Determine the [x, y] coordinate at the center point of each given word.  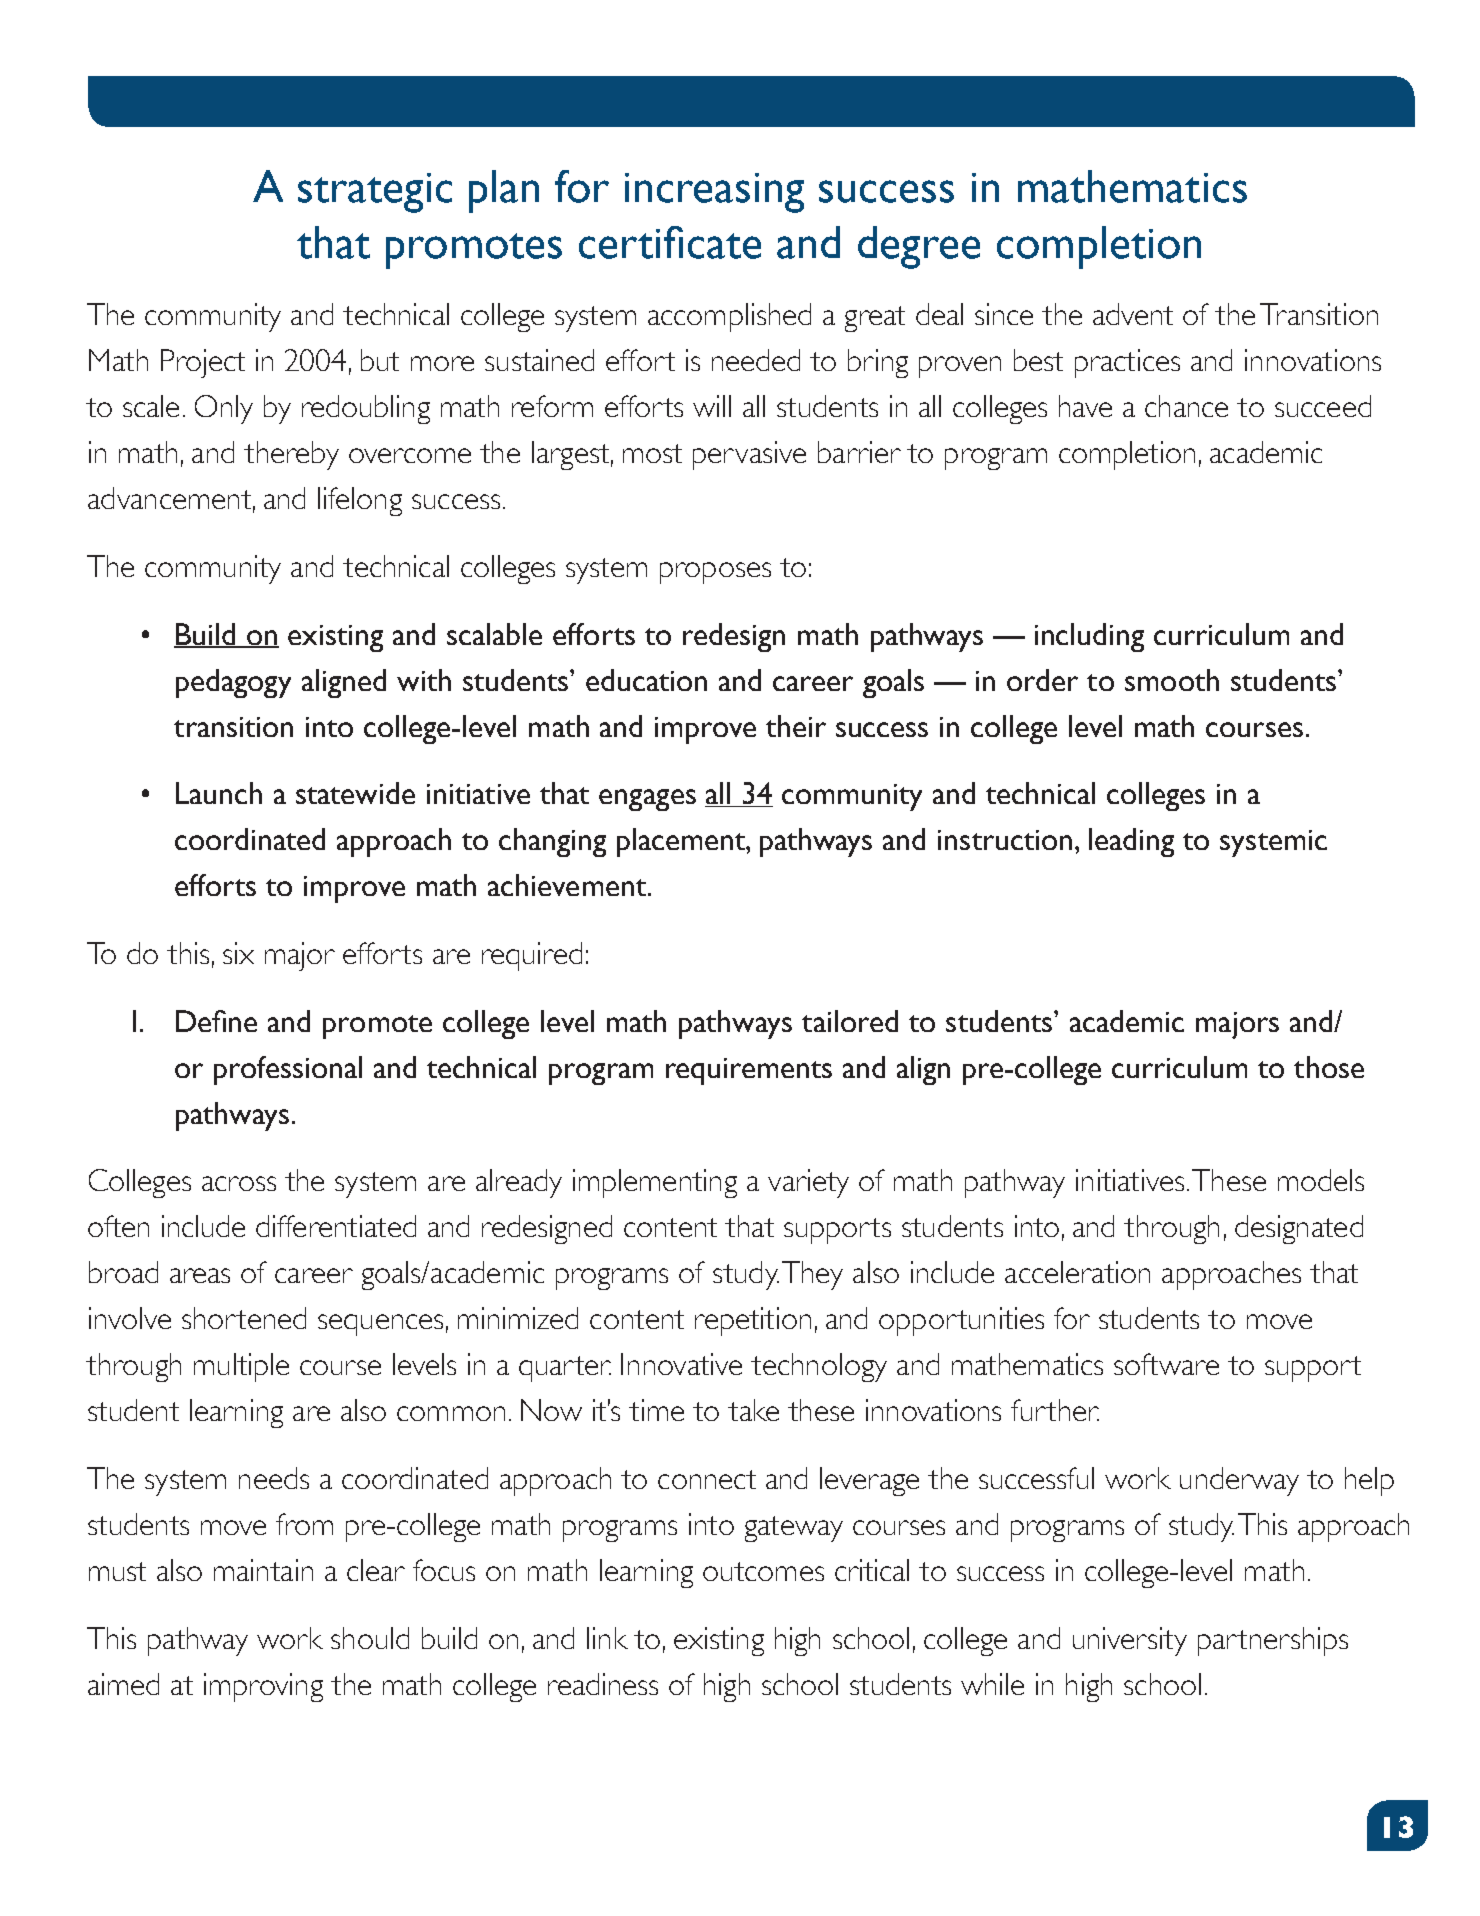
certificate [670, 242]
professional [288, 1070]
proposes [715, 573]
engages [647, 800]
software [1166, 1364]
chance [1186, 406]
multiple [241, 1367]
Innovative [681, 1364]
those [1329, 1067]
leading [1131, 842]
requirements [749, 1071]
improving [263, 1687]
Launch [219, 793]
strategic [375, 193]
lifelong [360, 501]
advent [1133, 314]
